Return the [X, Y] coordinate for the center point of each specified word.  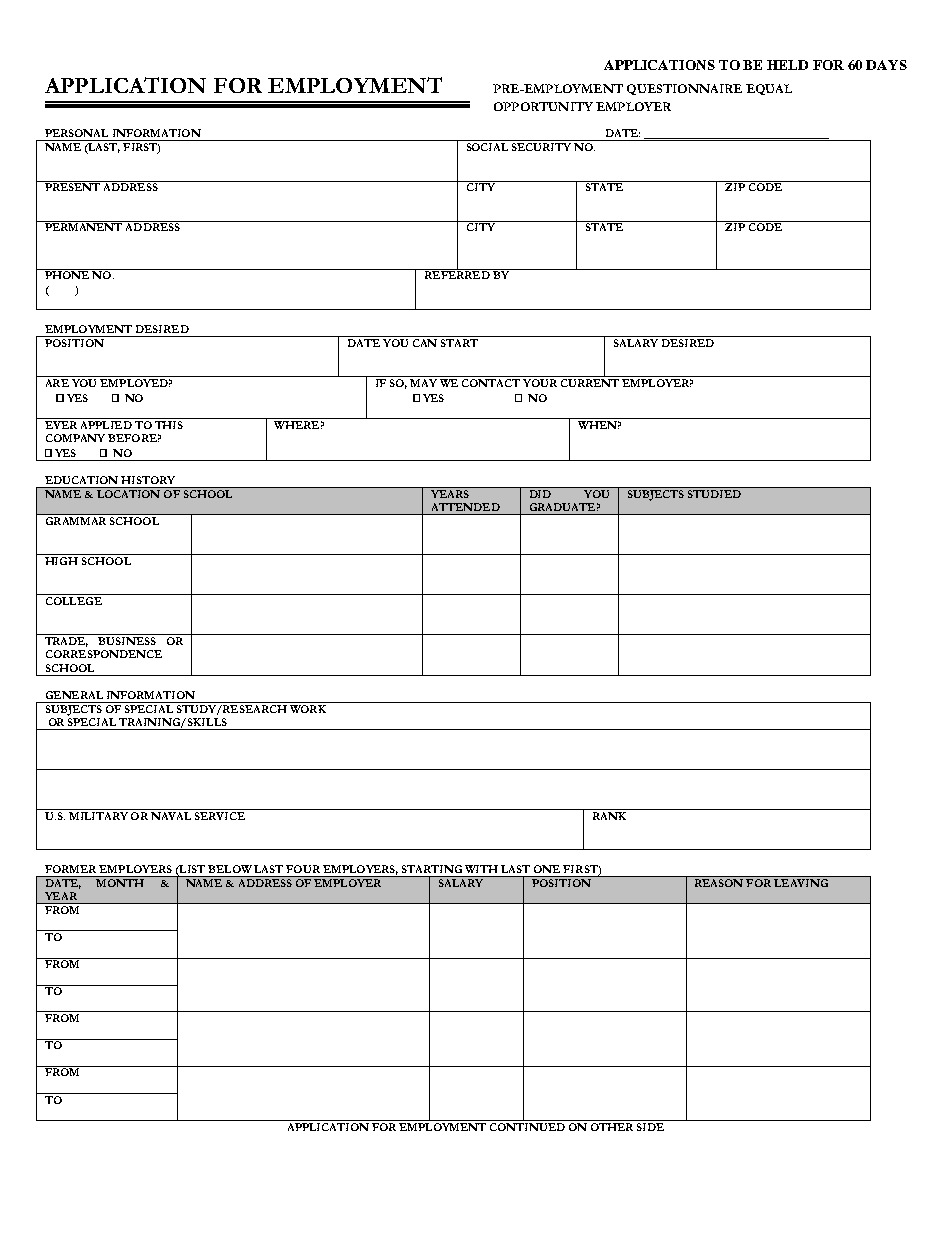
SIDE [650, 1127]
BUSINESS [127, 641]
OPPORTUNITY [543, 106]
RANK [609, 816]
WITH [481, 869]
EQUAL [769, 89]
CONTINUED [527, 1125]
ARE [57, 383]
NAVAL [171, 816]
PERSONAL [76, 133]
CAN [425, 343]
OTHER [612, 1125]
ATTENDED [466, 507]
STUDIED [714, 492]
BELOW [230, 869]
